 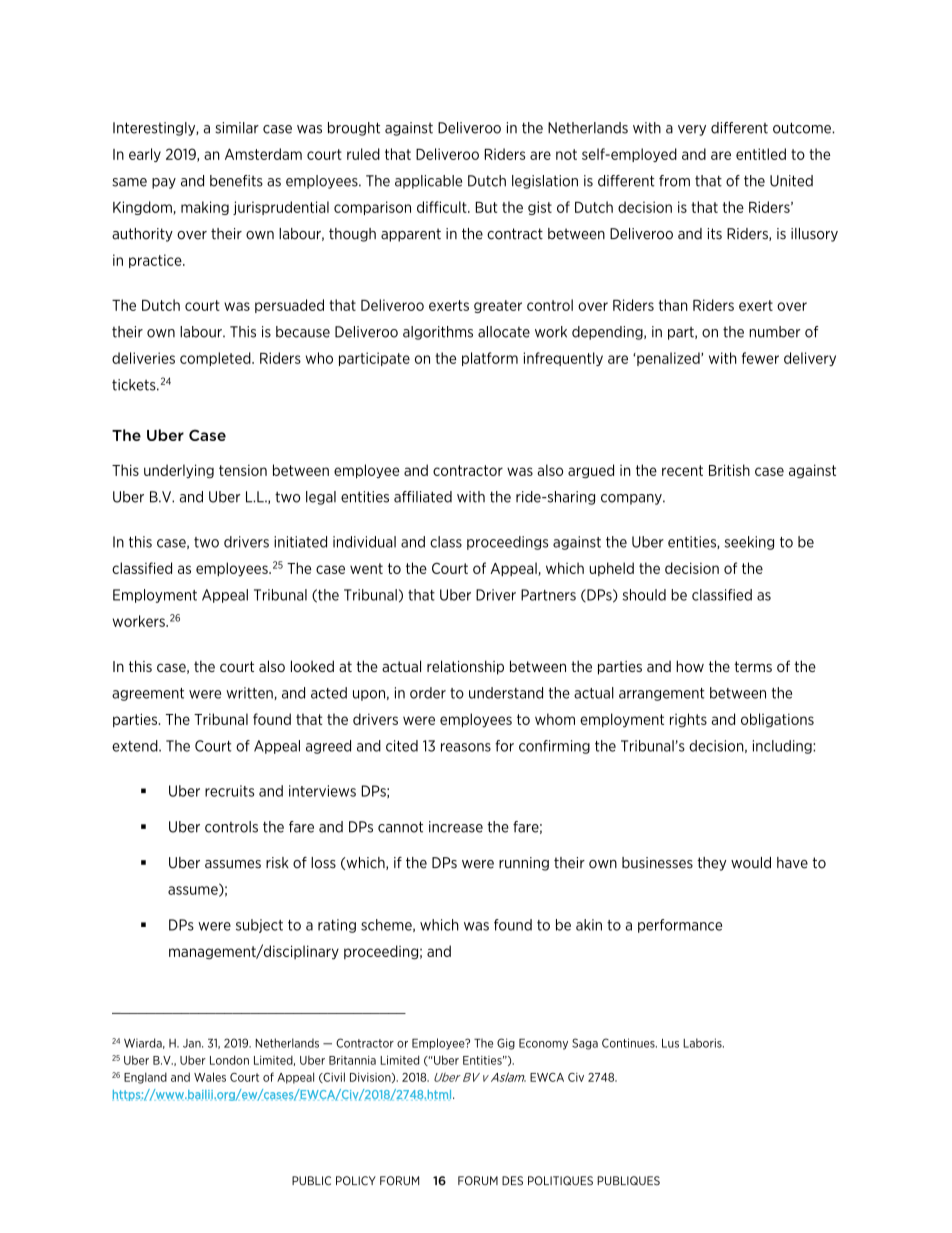 What do you see at coordinates (428, 182) in the page?
I see `applicable` at bounding box center [428, 182].
